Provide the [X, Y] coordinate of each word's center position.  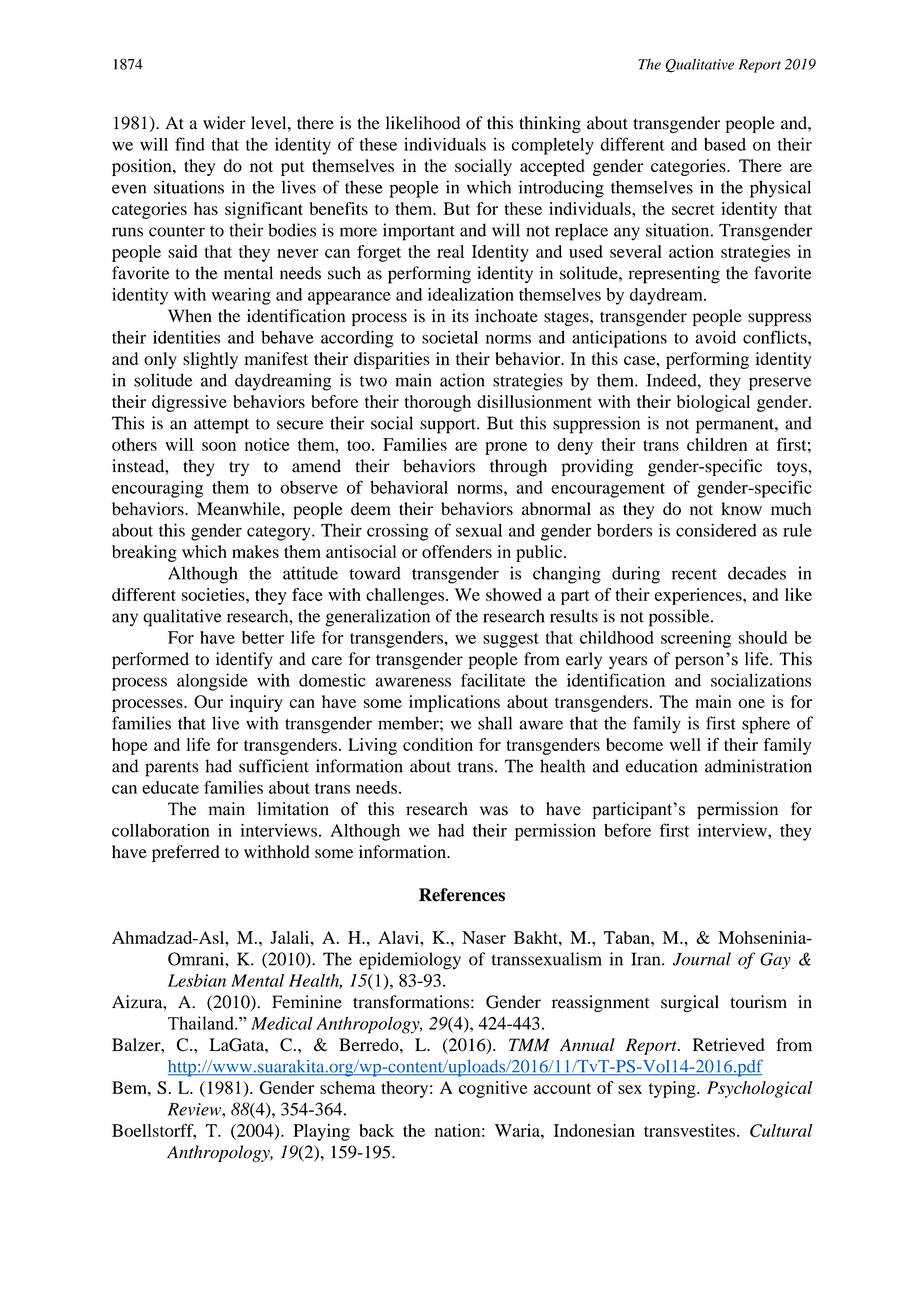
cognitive [493, 1089]
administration [758, 766]
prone [506, 448]
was [494, 811]
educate [170, 787]
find [190, 144]
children [717, 444]
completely [553, 146]
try [239, 468]
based [725, 144]
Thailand [202, 1023]
